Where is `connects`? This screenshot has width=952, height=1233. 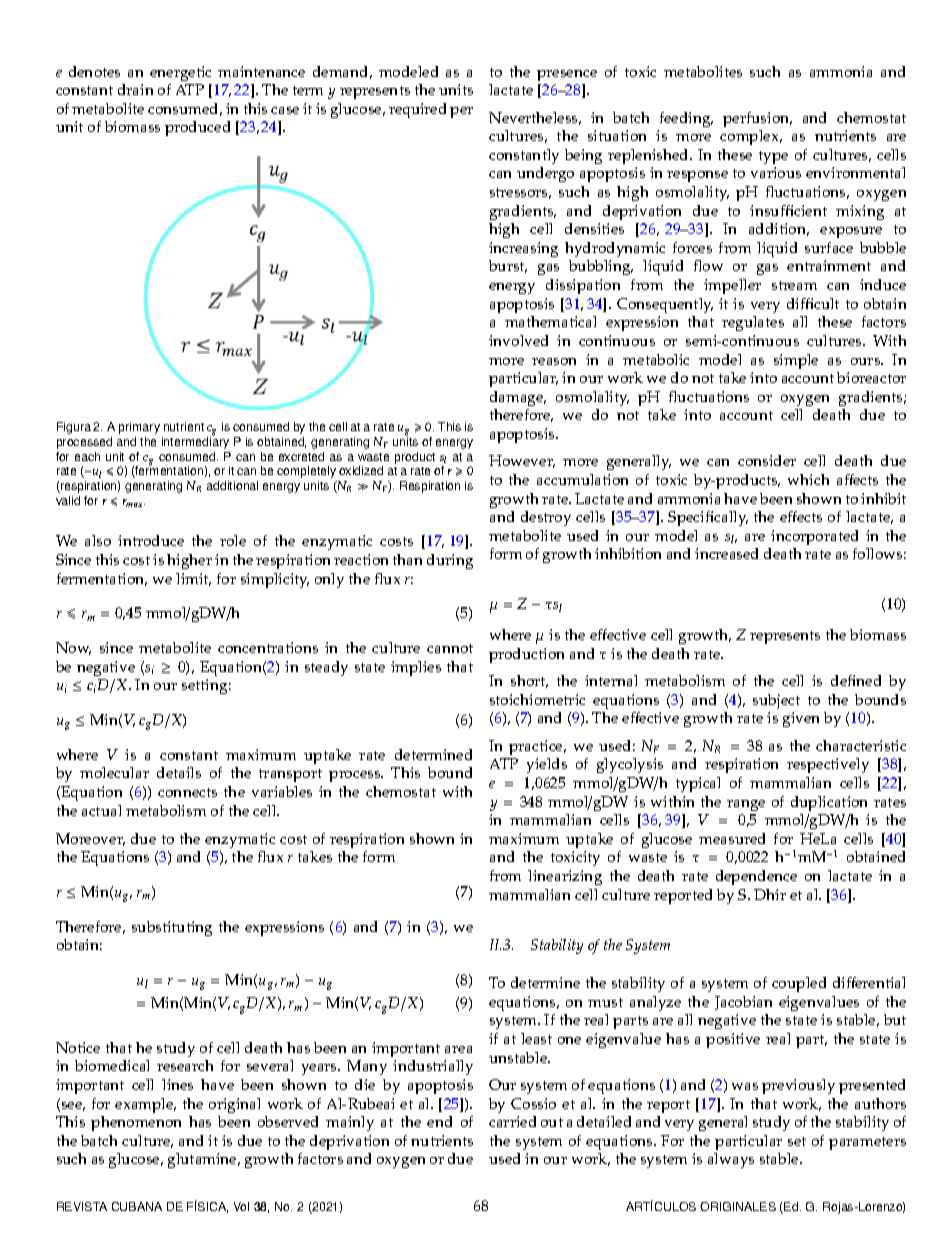
connects is located at coordinates (187, 792).
